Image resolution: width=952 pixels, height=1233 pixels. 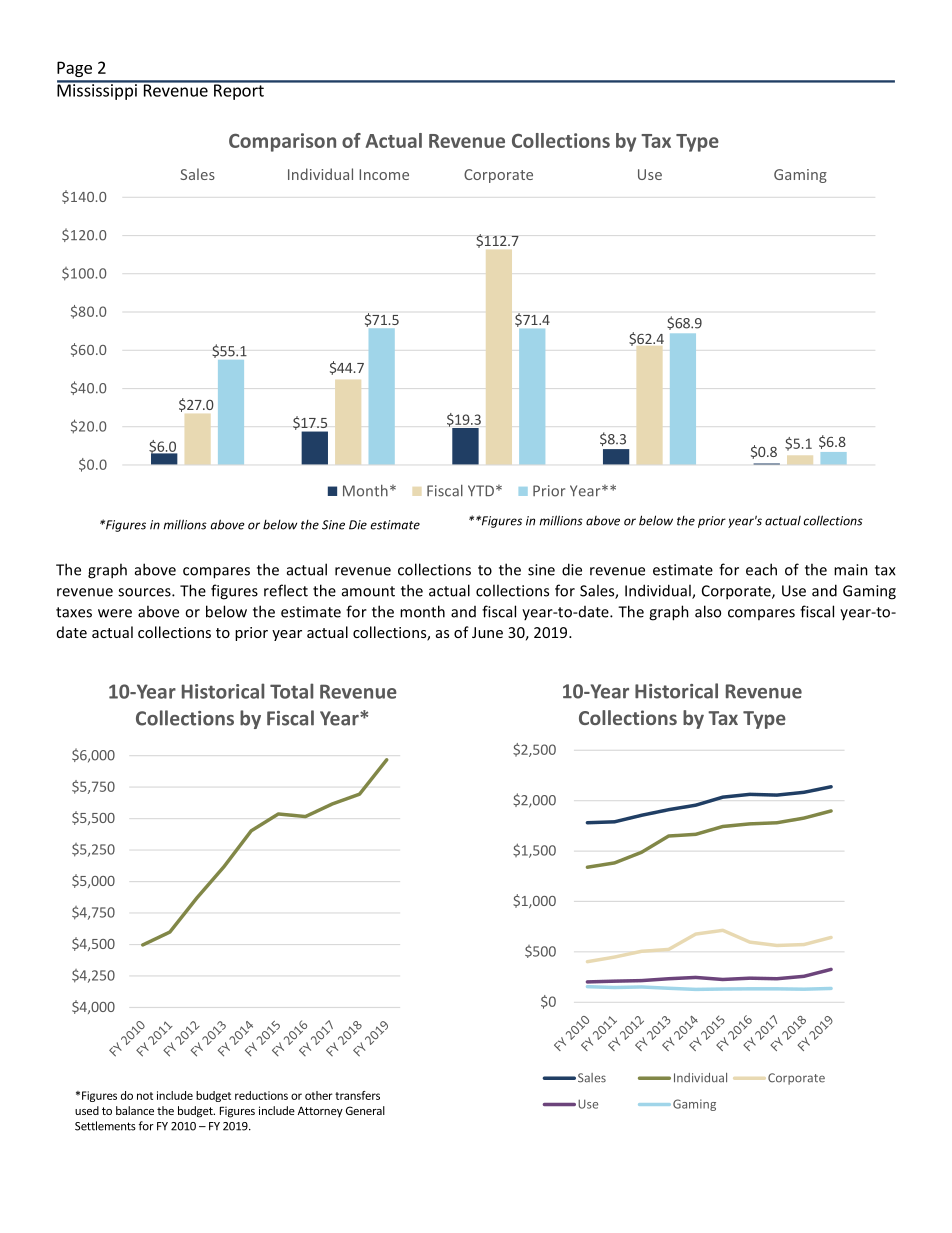 I want to click on June, so click(x=487, y=632).
